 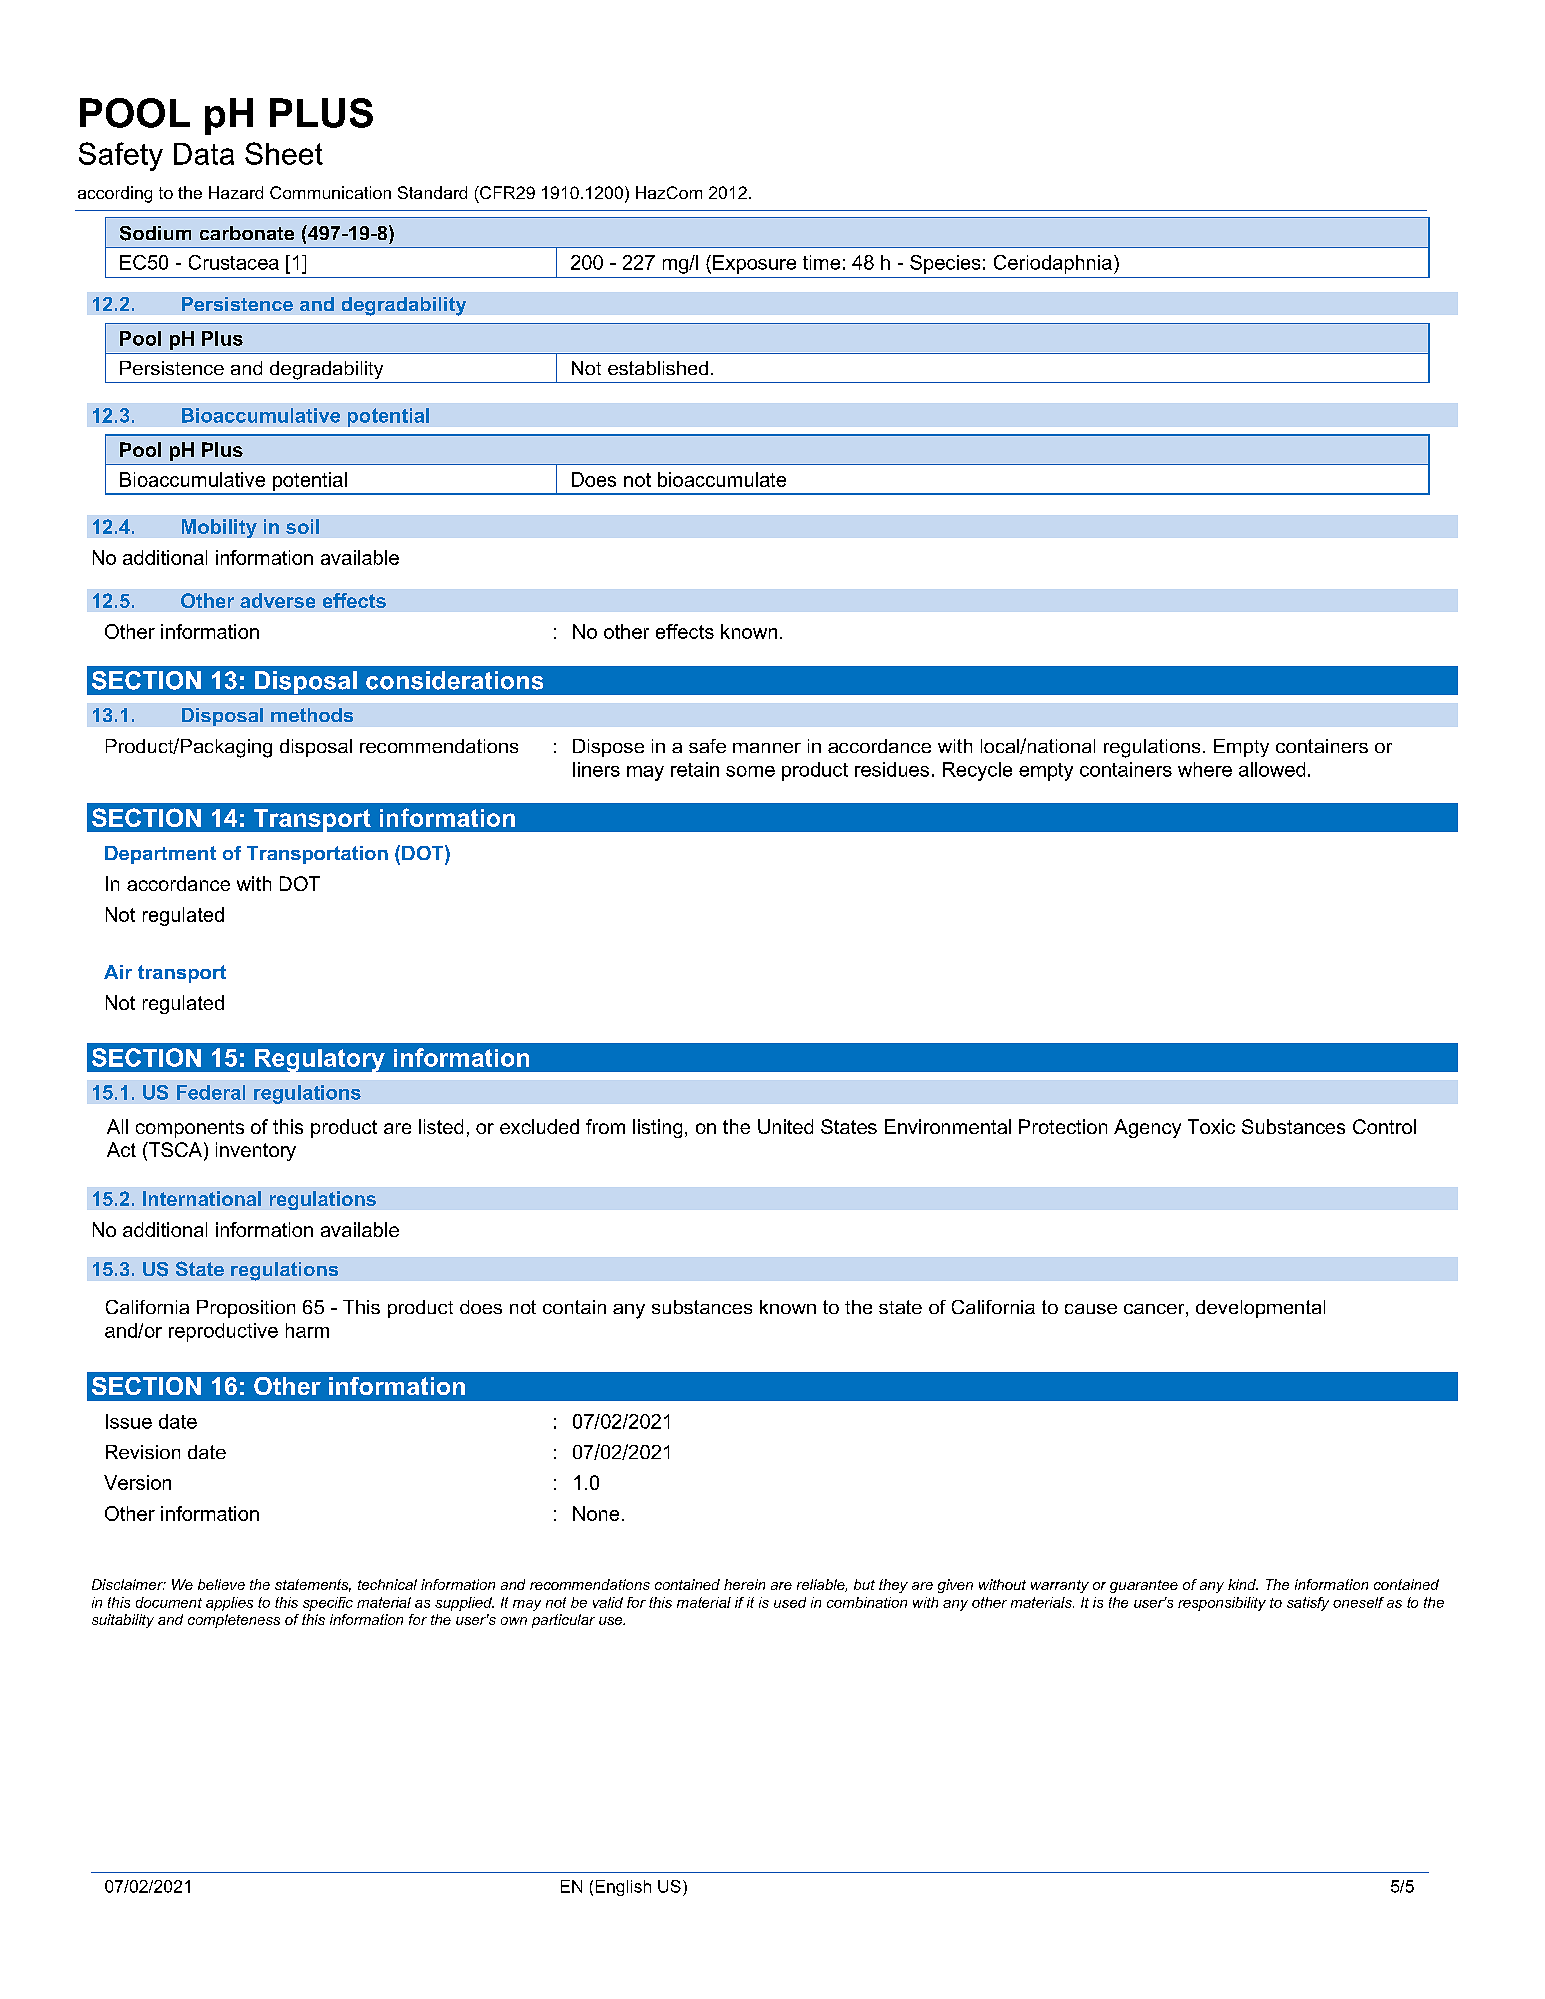 What do you see at coordinates (754, 264) in the image?
I see `Exposure` at bounding box center [754, 264].
